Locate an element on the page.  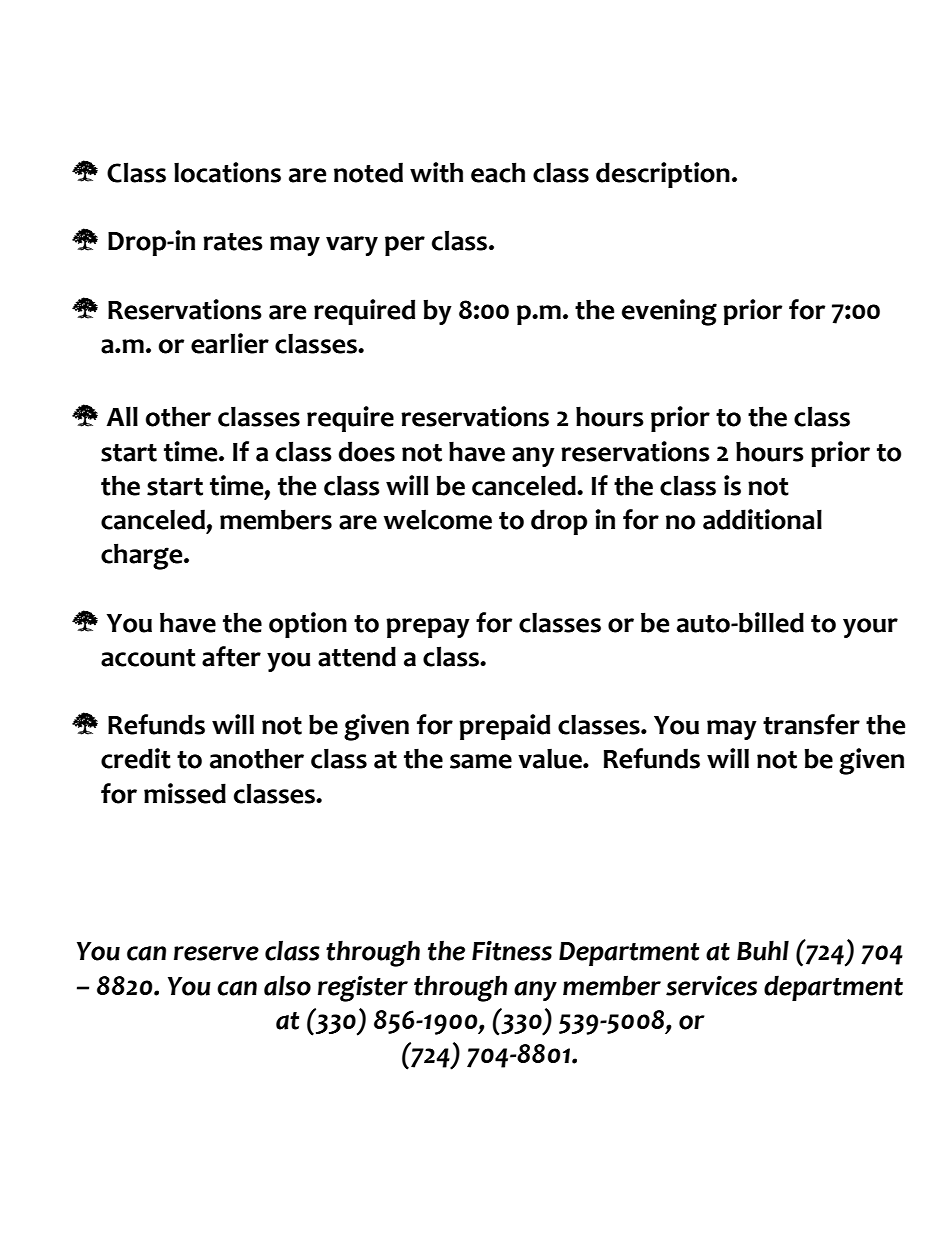
reserve is located at coordinates (216, 953).
